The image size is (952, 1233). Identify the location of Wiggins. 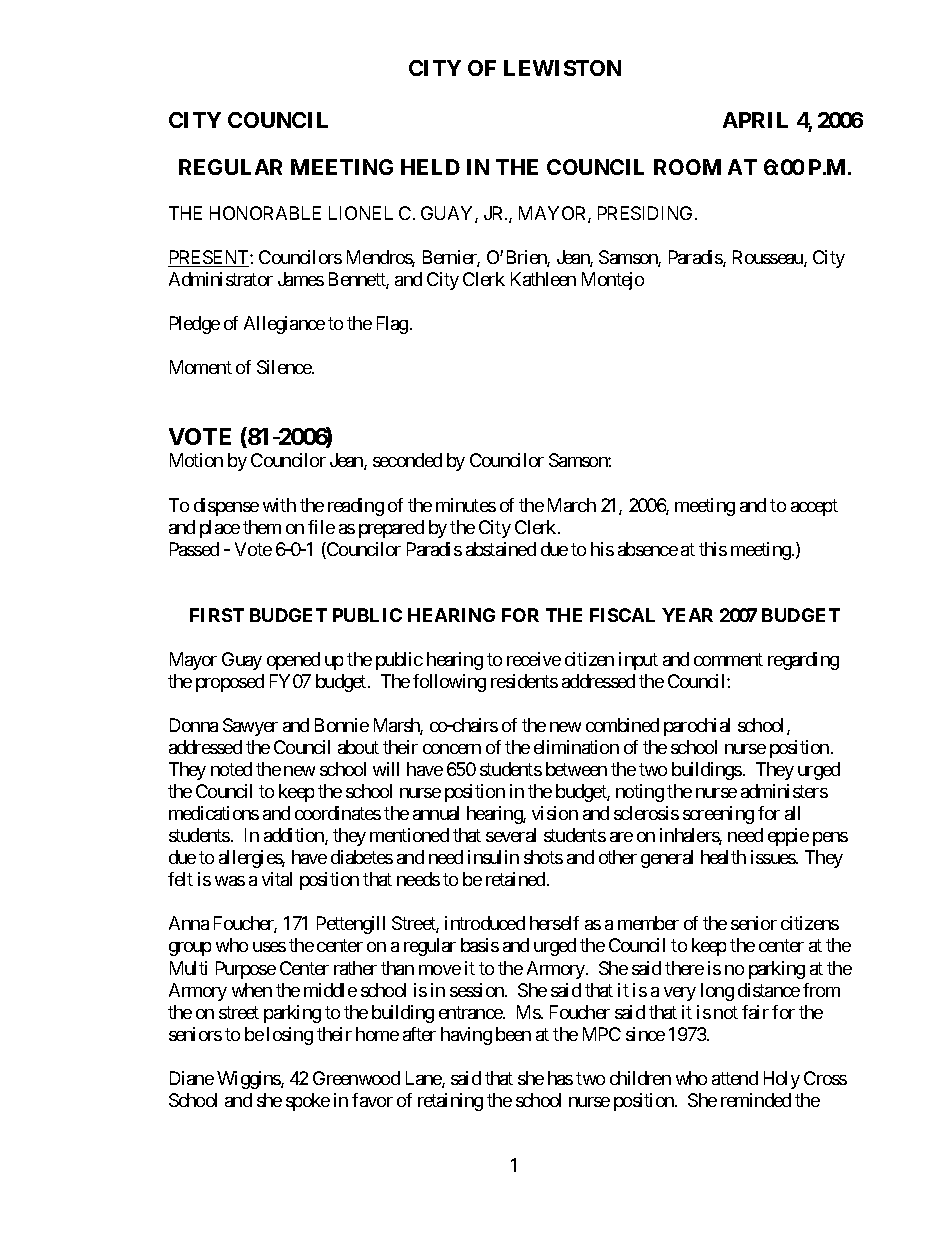
(249, 1080).
